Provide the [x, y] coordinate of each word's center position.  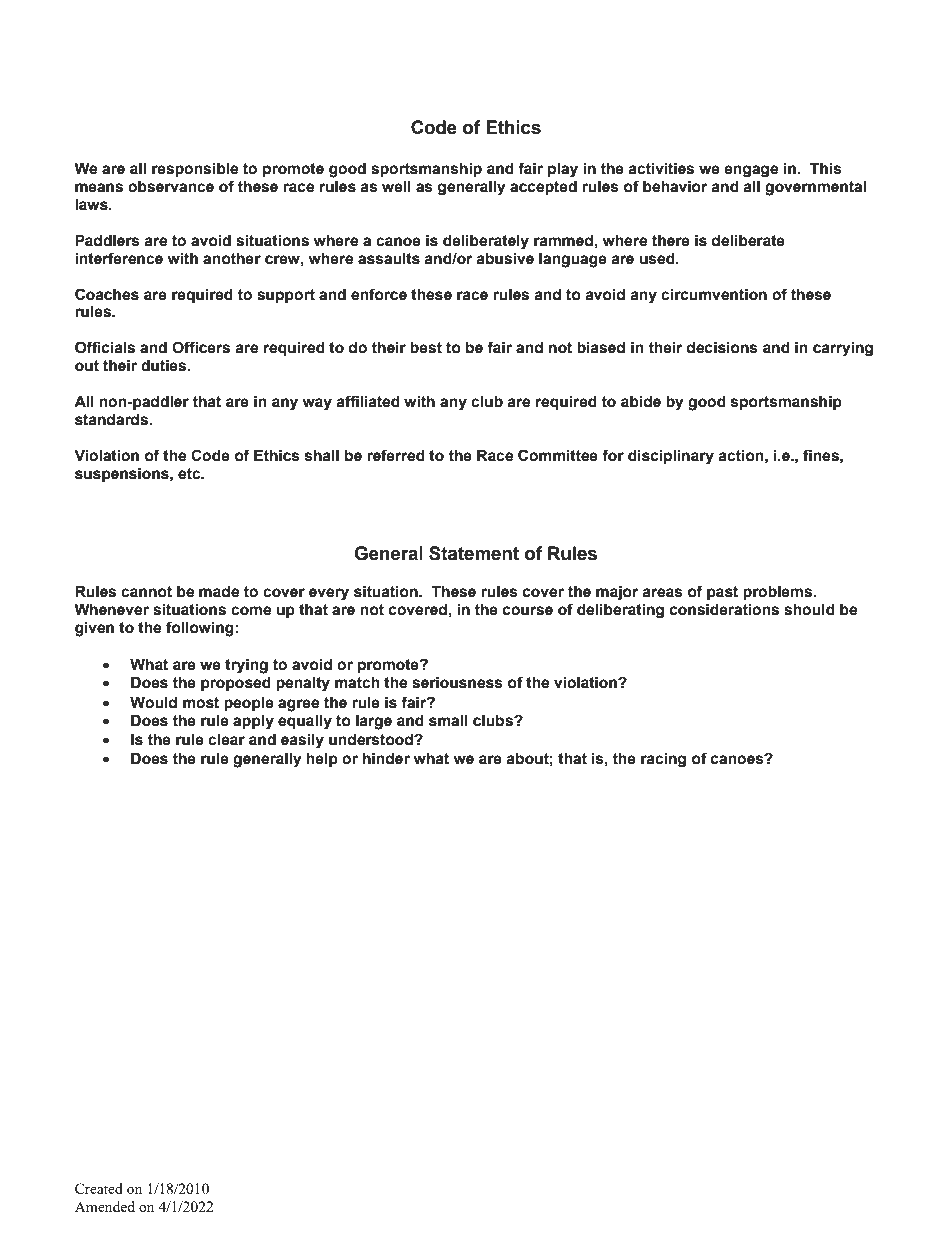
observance [171, 187]
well [396, 187]
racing [663, 760]
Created [99, 1188]
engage [751, 171]
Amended [105, 1206]
